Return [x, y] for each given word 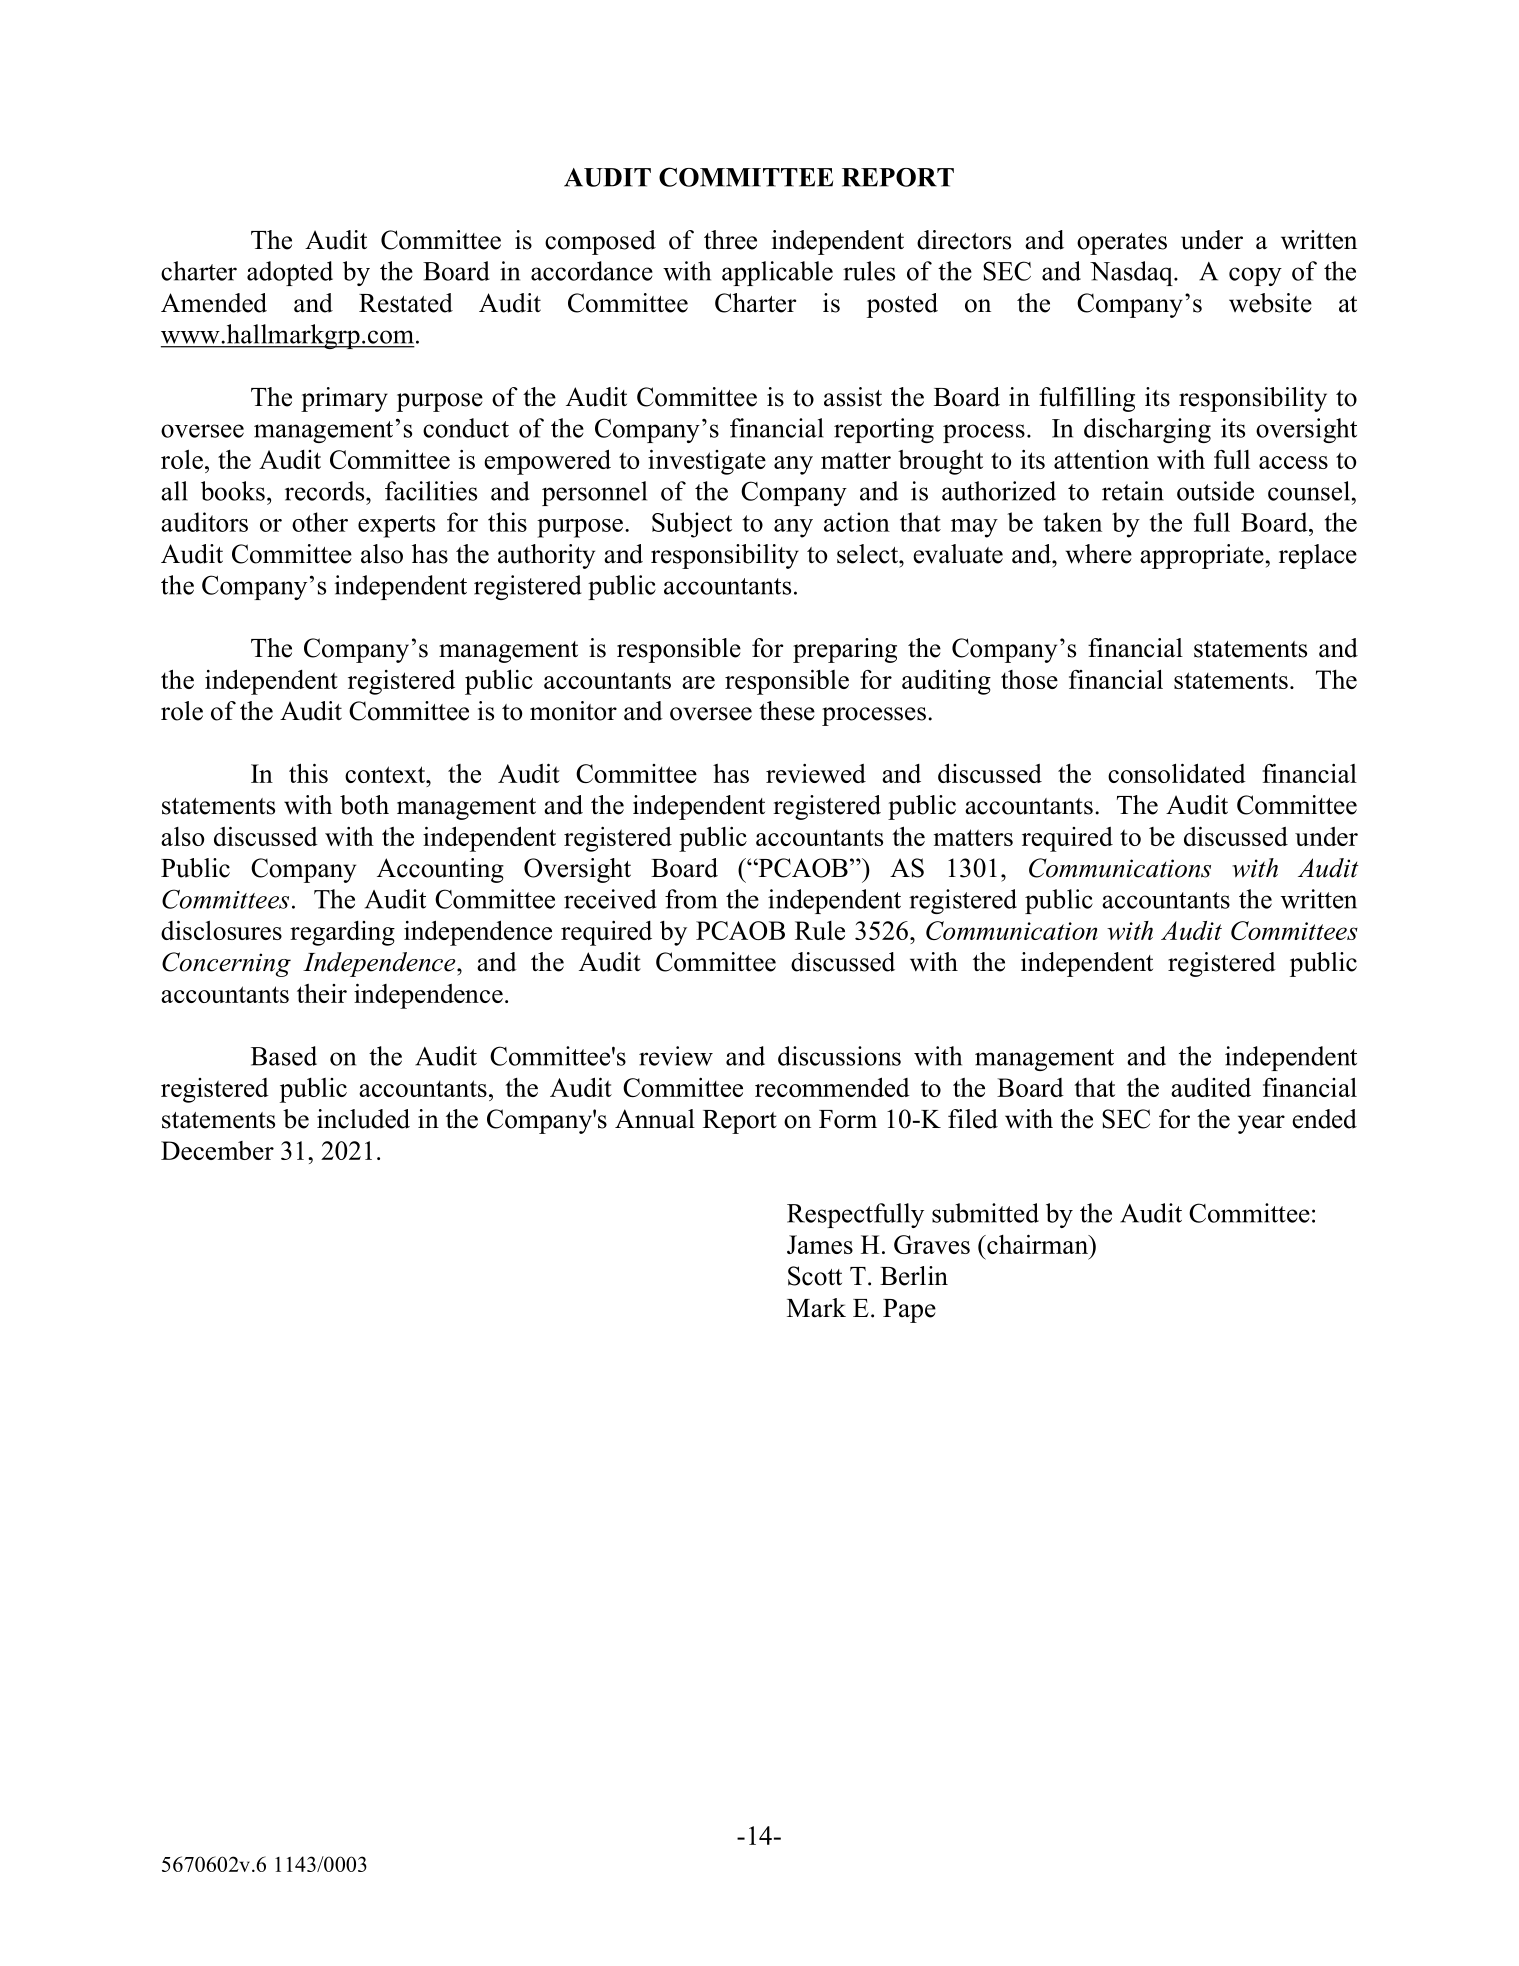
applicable [777, 273]
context [386, 774]
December [217, 1150]
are [698, 682]
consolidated [1177, 773]
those [1029, 679]
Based [284, 1056]
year [1261, 1124]
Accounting [440, 870]
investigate [707, 462]
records [326, 491]
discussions [839, 1056]
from [691, 899]
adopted [290, 273]
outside [1215, 491]
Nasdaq [1132, 273]
